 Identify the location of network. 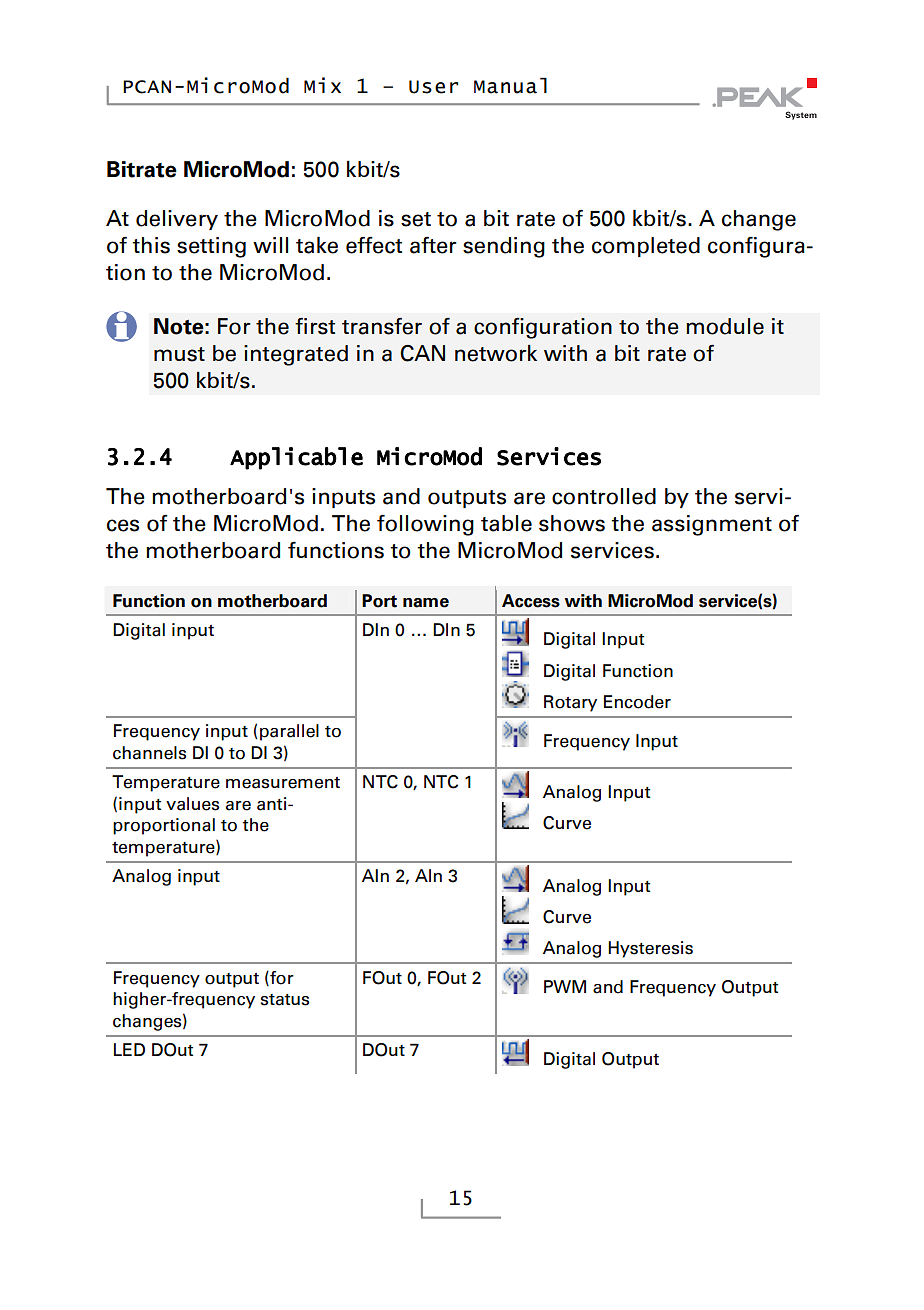
(496, 353).
